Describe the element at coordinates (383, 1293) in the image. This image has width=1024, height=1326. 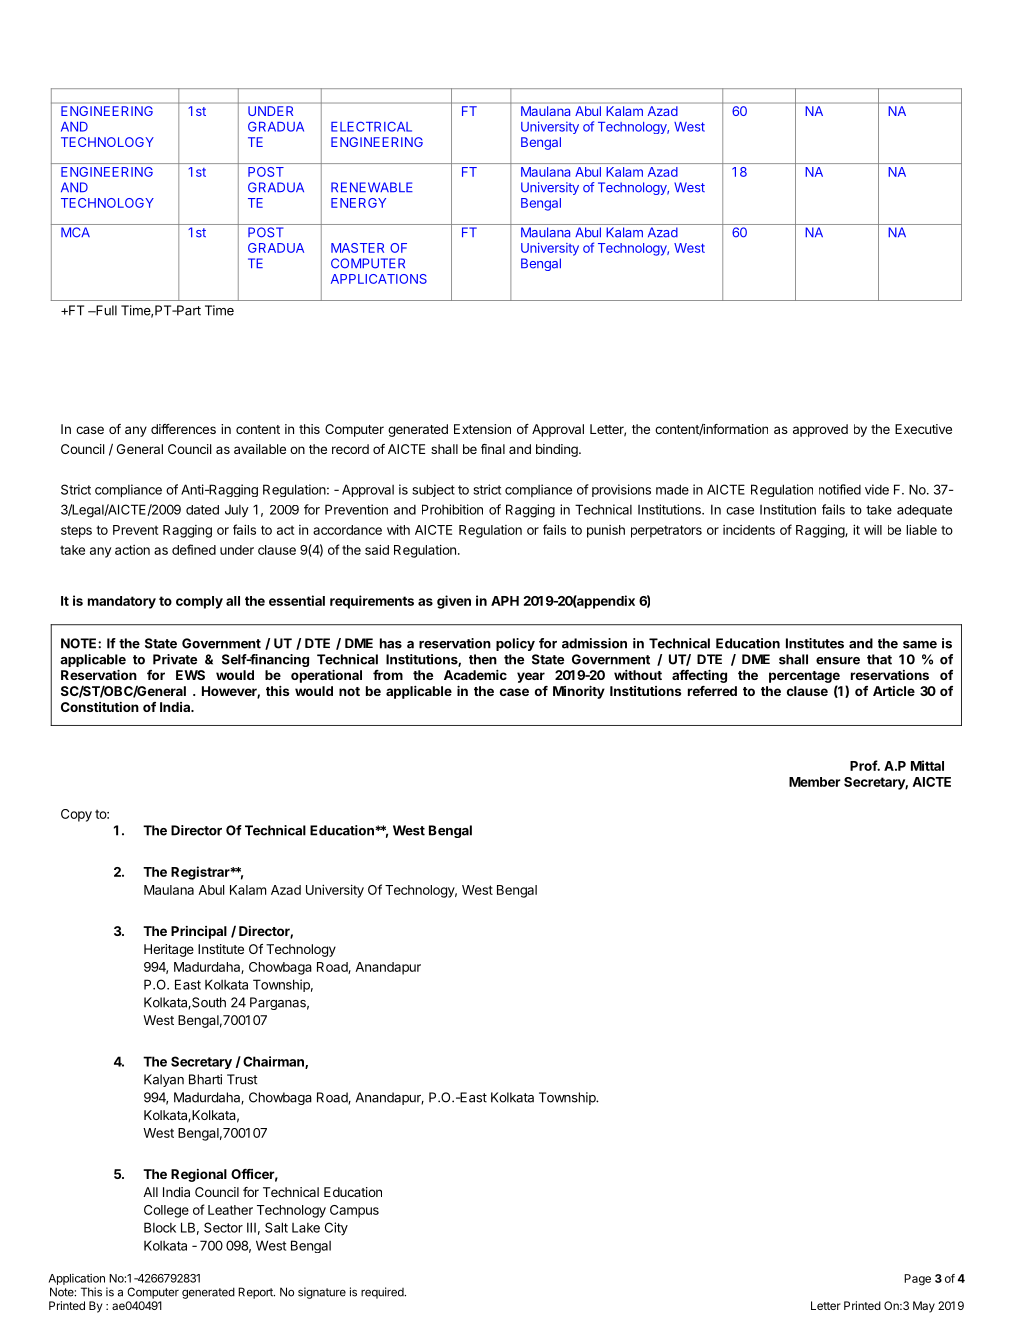
I see `required` at that location.
